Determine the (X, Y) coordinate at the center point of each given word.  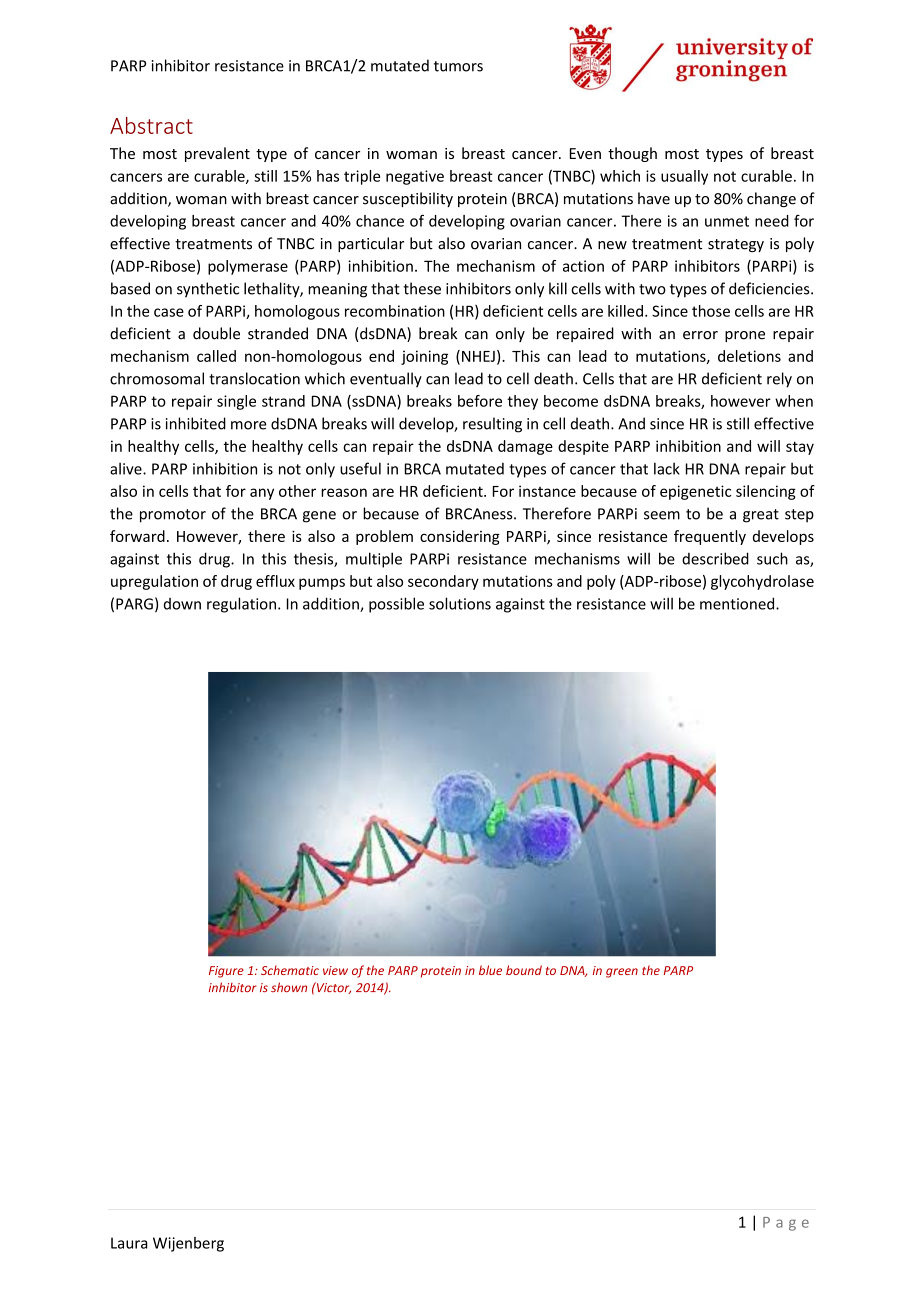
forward (137, 536)
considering (460, 537)
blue (490, 970)
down (182, 604)
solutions (460, 603)
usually (684, 177)
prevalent (217, 154)
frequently (710, 537)
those (711, 311)
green (622, 973)
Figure (226, 972)
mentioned (738, 603)
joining (424, 357)
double (216, 333)
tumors (458, 66)
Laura (129, 1243)
